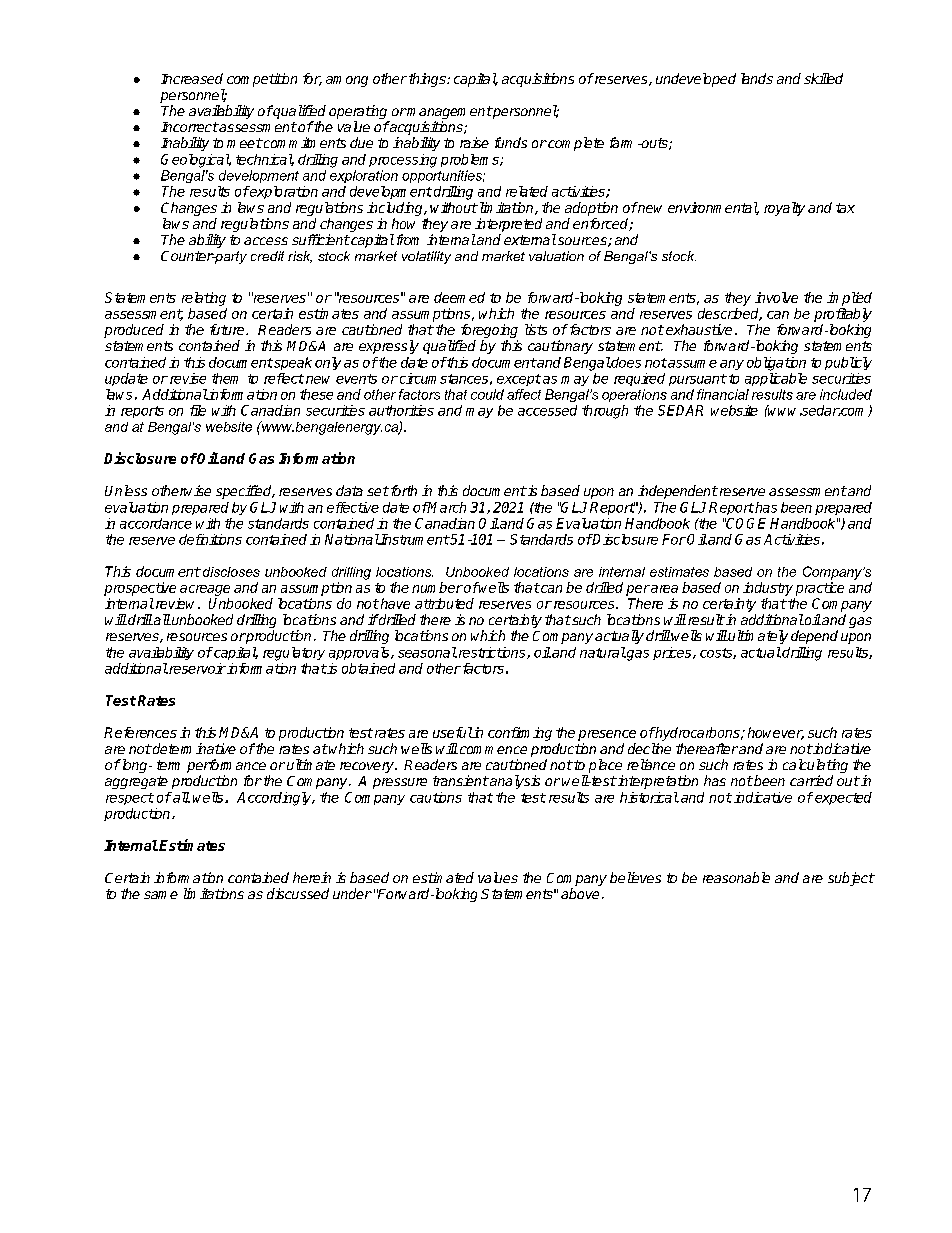  Describe the element at coordinates (776, 297) in the screenshot. I see `involve` at that location.
